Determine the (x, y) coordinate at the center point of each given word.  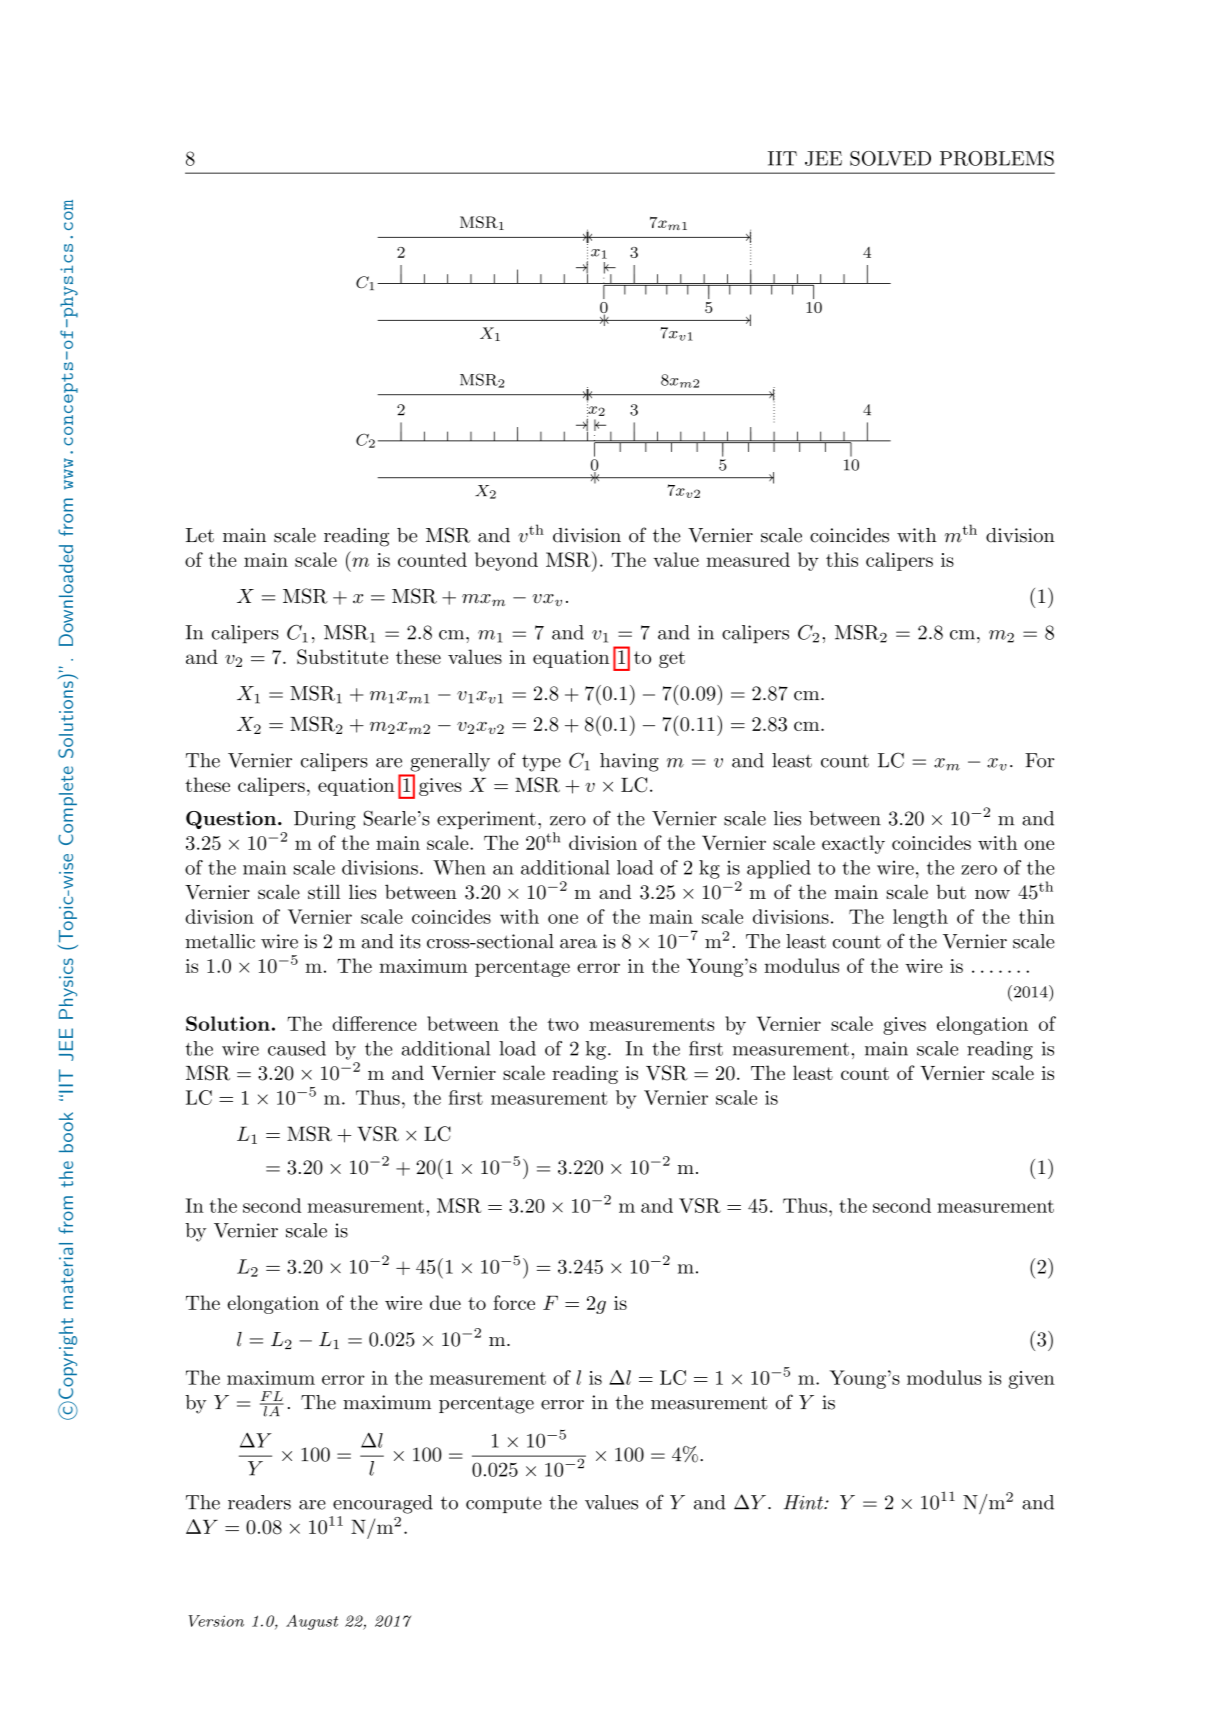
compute (504, 1505)
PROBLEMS (997, 158)
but (951, 891)
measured (748, 559)
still (324, 891)
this (842, 559)
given (1032, 1380)
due (445, 1302)
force (514, 1302)
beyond (506, 561)
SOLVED (890, 158)
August (312, 1622)
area (578, 944)
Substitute (342, 657)
